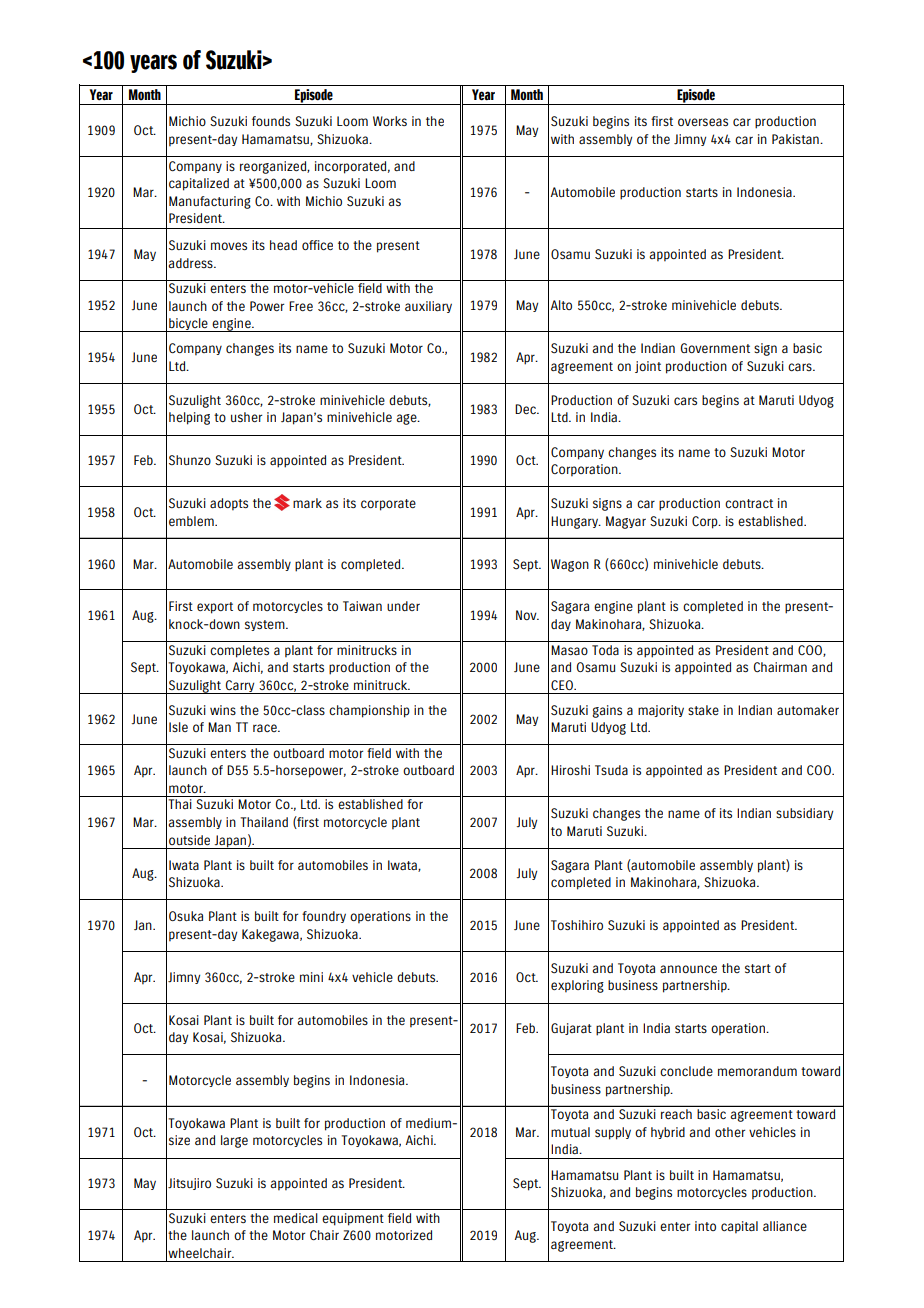 Image resolution: width=924 pixels, height=1308 pixels. I want to click on large, so click(234, 1141).
